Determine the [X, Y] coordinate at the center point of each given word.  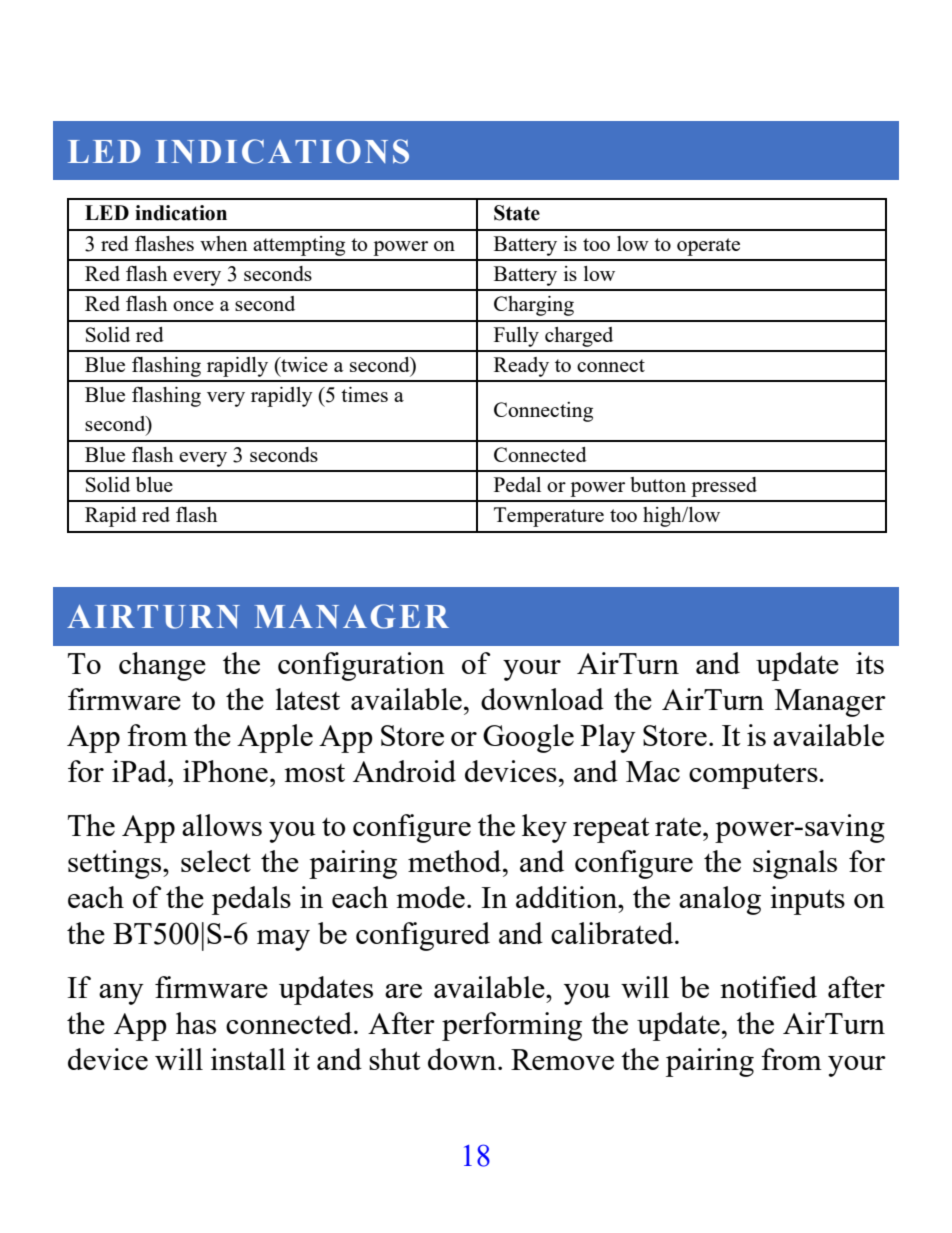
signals [795, 864]
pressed [724, 487]
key [544, 828]
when [224, 243]
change [162, 666]
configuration [361, 666]
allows [222, 825]
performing [512, 1026]
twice [303, 364]
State [517, 213]
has [196, 1023]
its [870, 663]
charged [579, 337]
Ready [521, 367]
